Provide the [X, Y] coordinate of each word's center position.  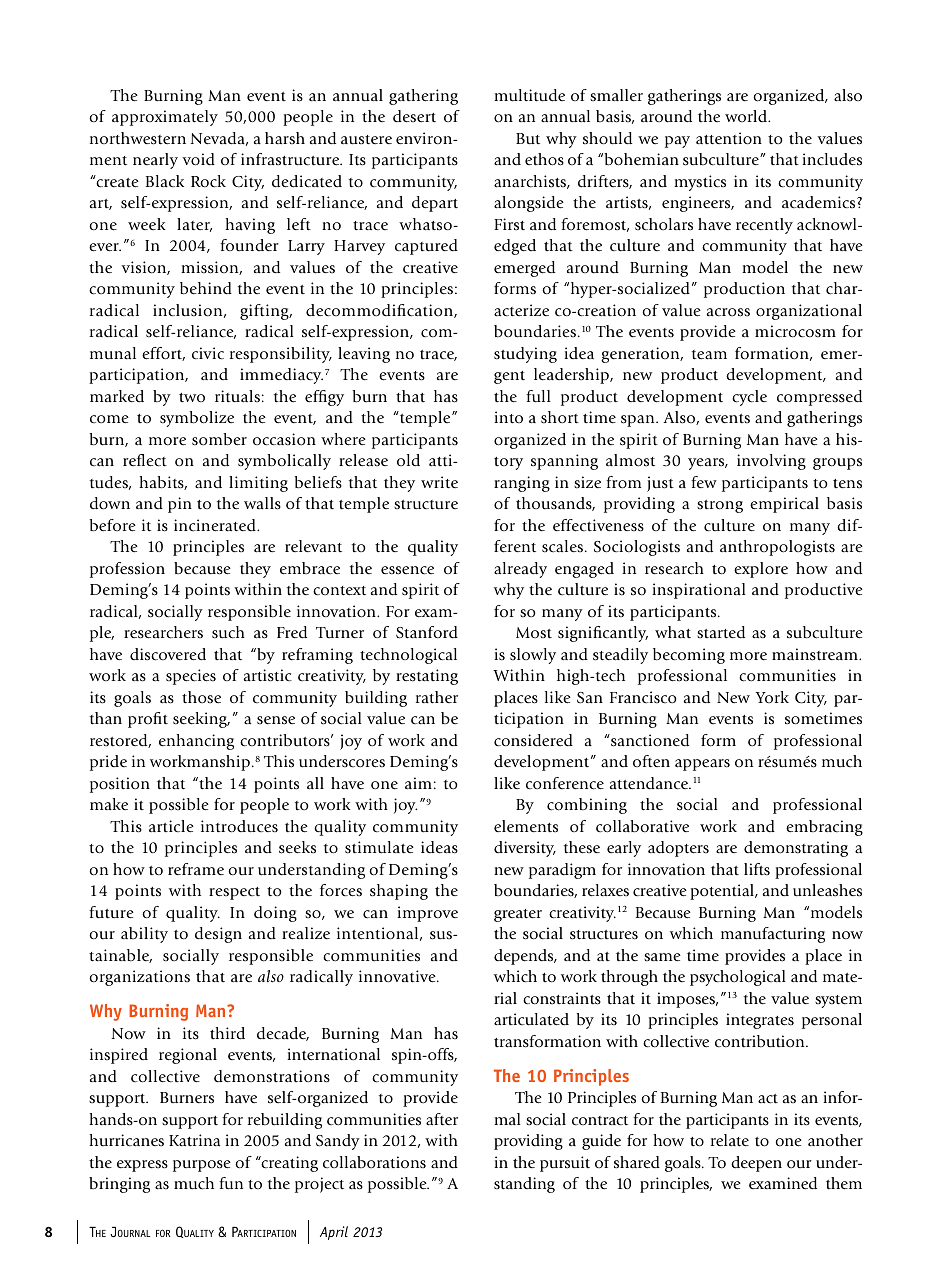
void [198, 159]
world [747, 116]
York [772, 697]
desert [414, 116]
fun [231, 1183]
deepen [756, 1164]
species [191, 677]
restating [427, 677]
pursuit [565, 1164]
